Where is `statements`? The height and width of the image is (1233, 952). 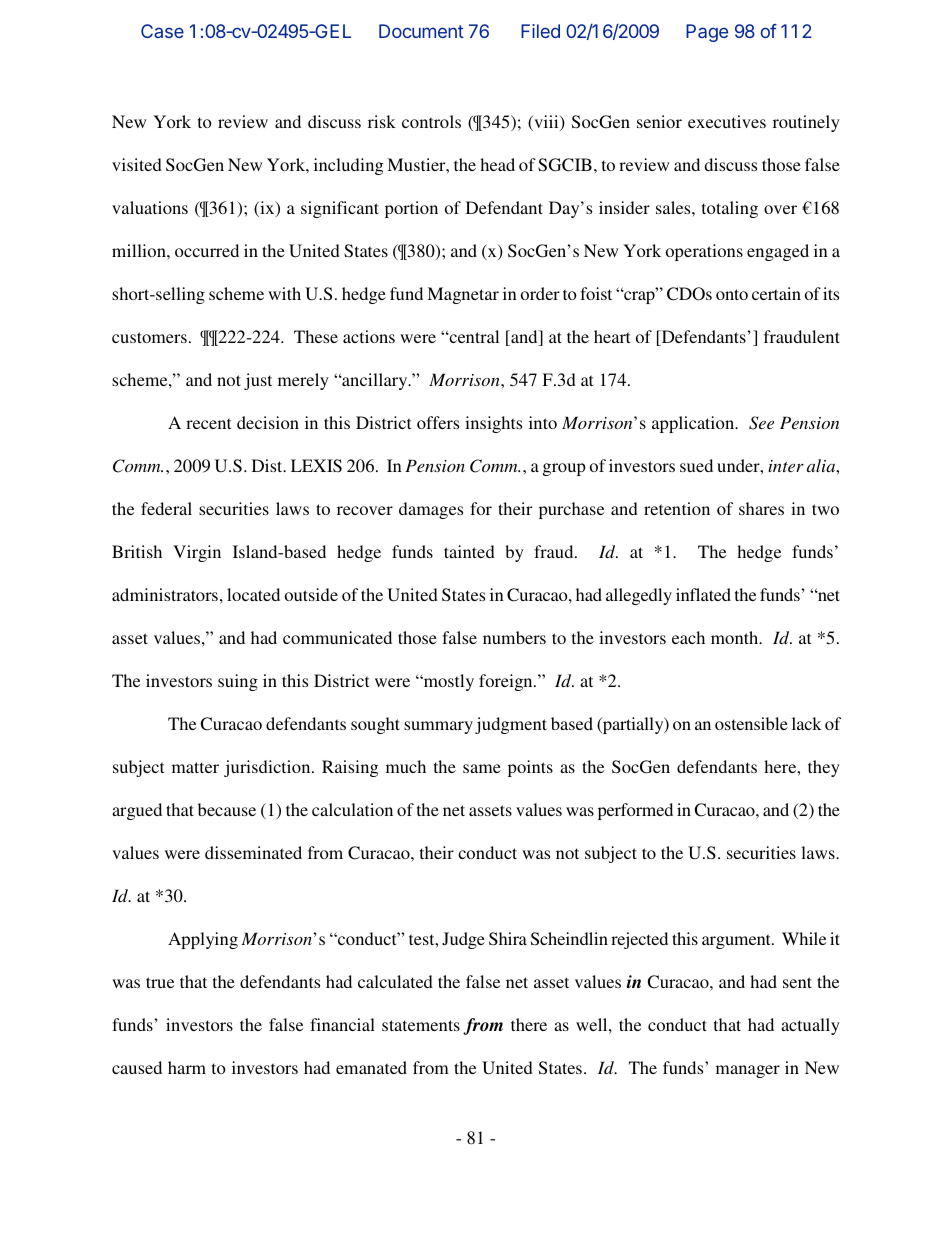 statements is located at coordinates (421, 1025).
